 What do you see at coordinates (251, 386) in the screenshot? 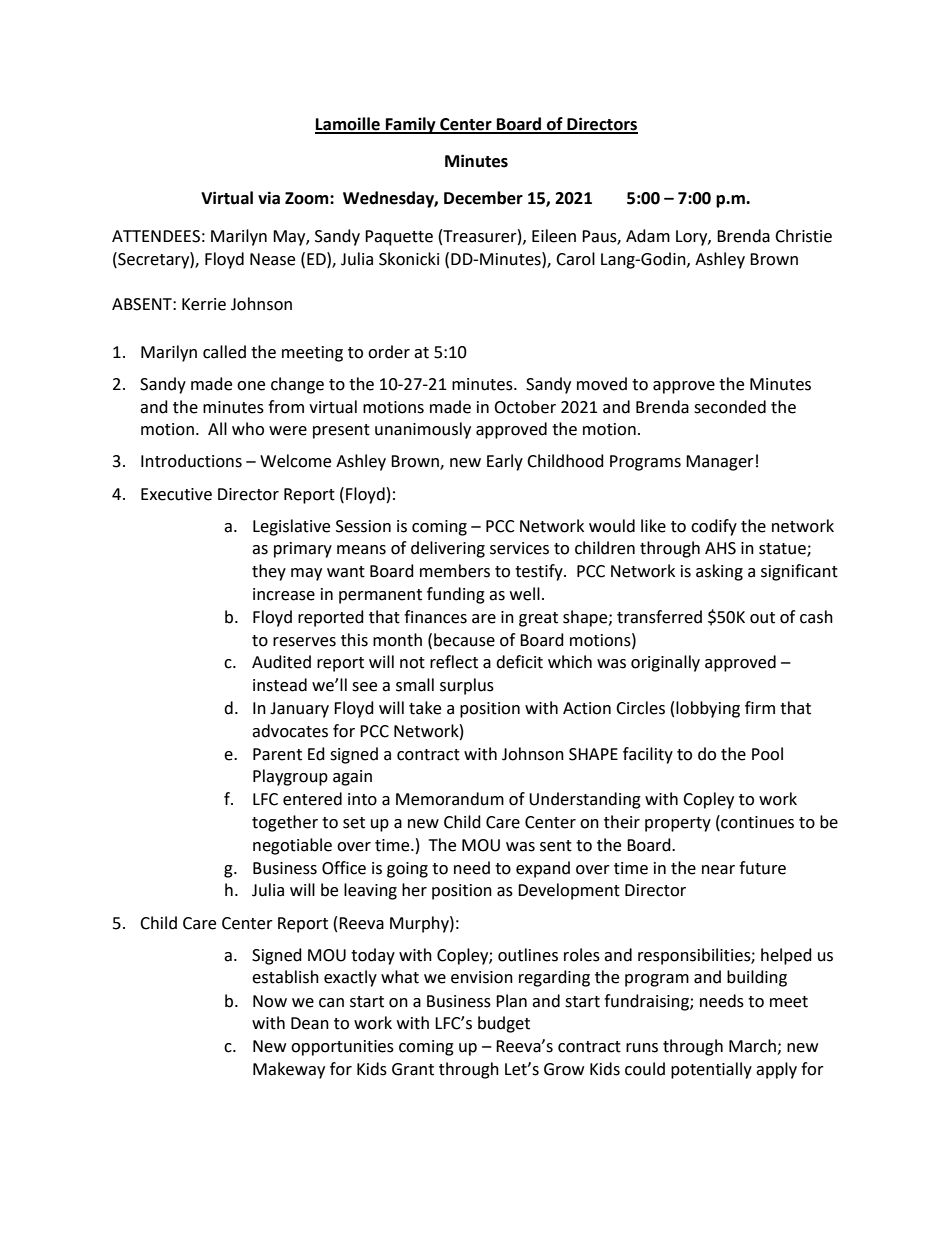
I see `one` at bounding box center [251, 386].
